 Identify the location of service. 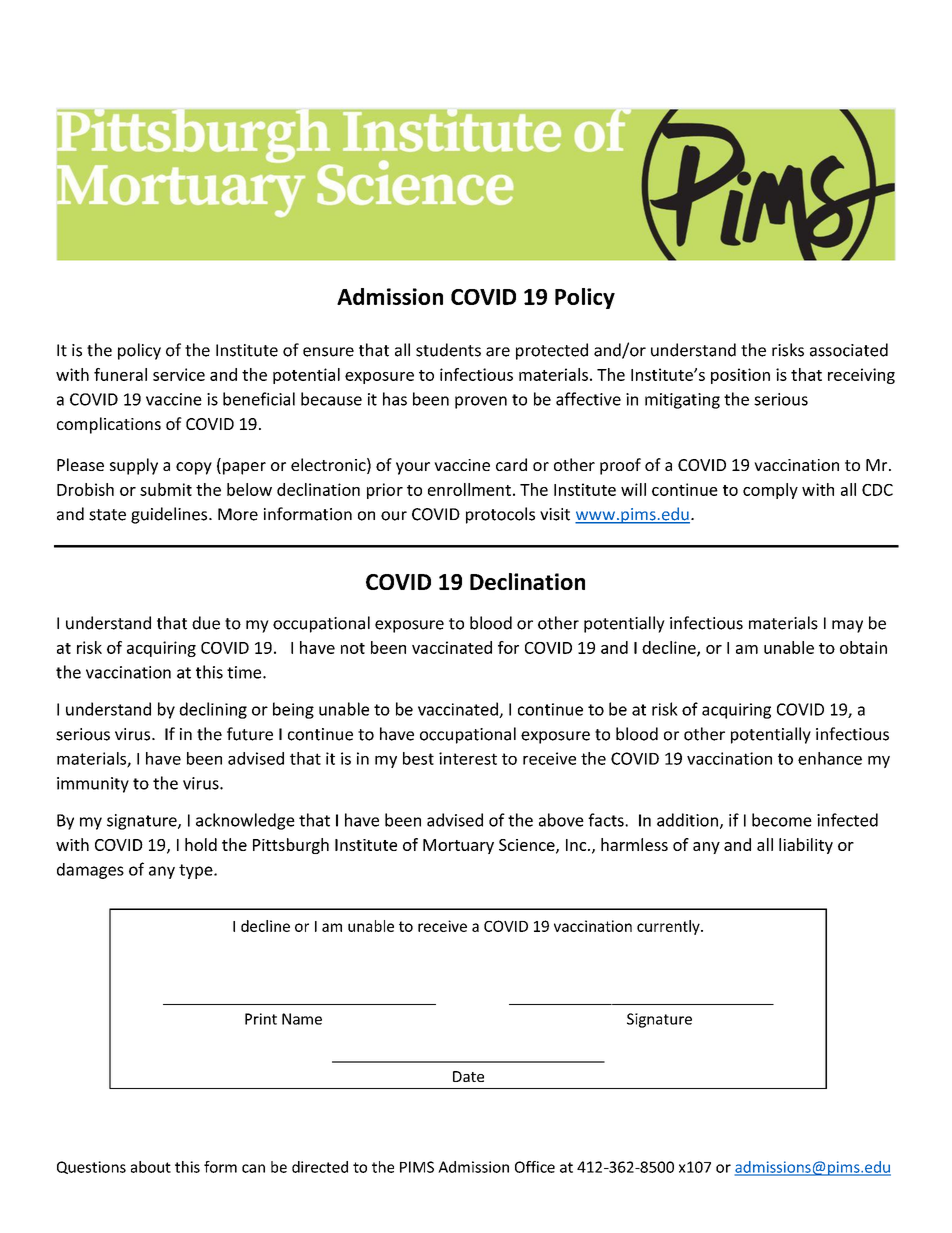
(179, 374).
